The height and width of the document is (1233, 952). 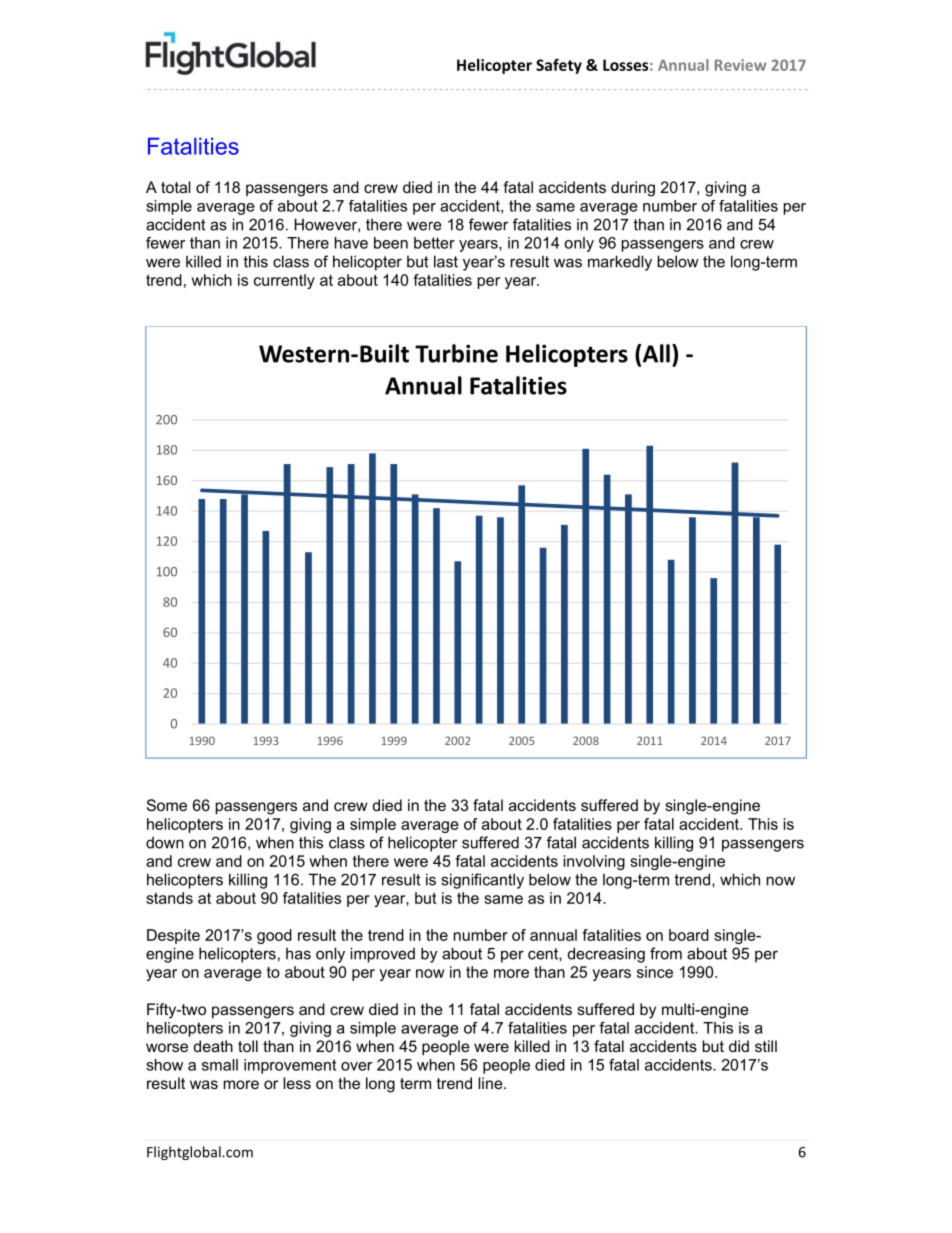 What do you see at coordinates (248, 1046) in the document?
I see `toll` at bounding box center [248, 1046].
